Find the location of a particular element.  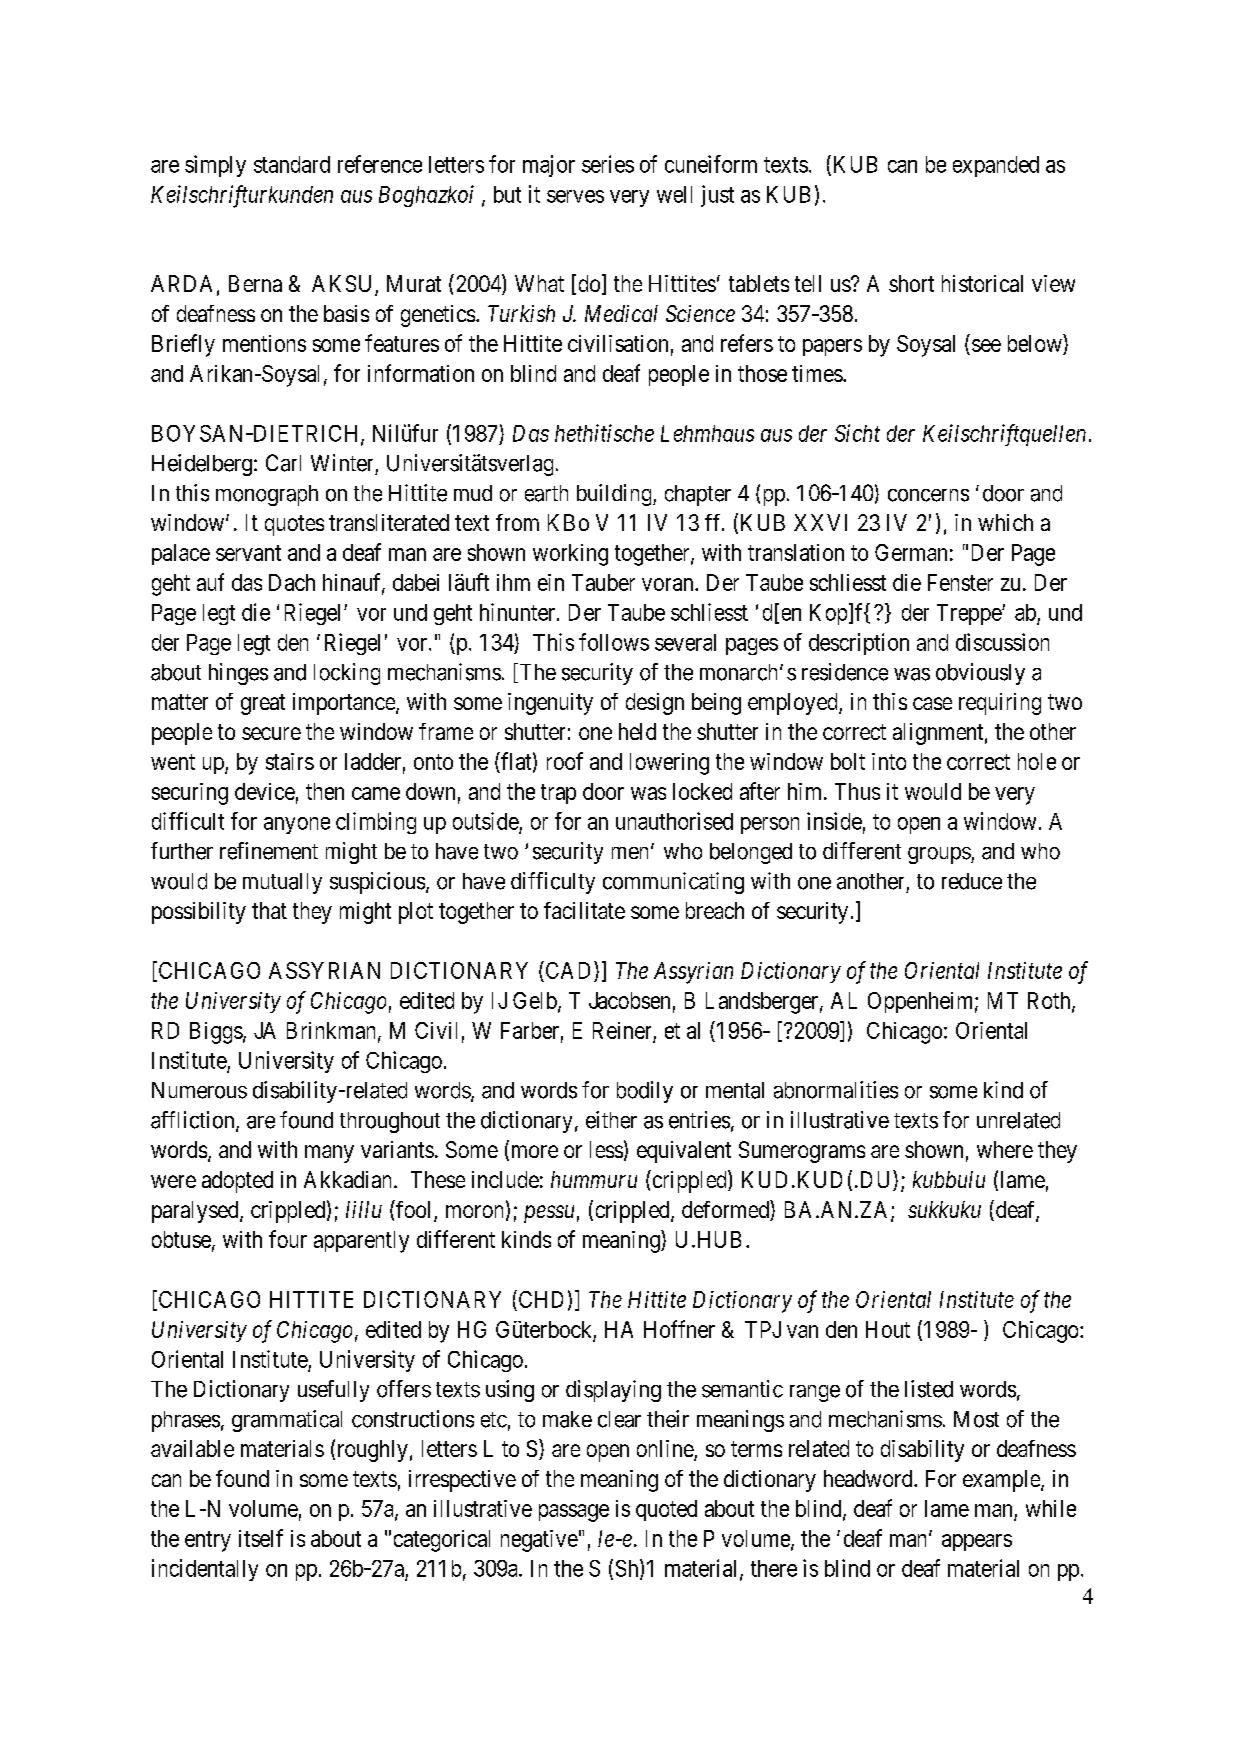

passage is located at coordinates (574, 1513).
